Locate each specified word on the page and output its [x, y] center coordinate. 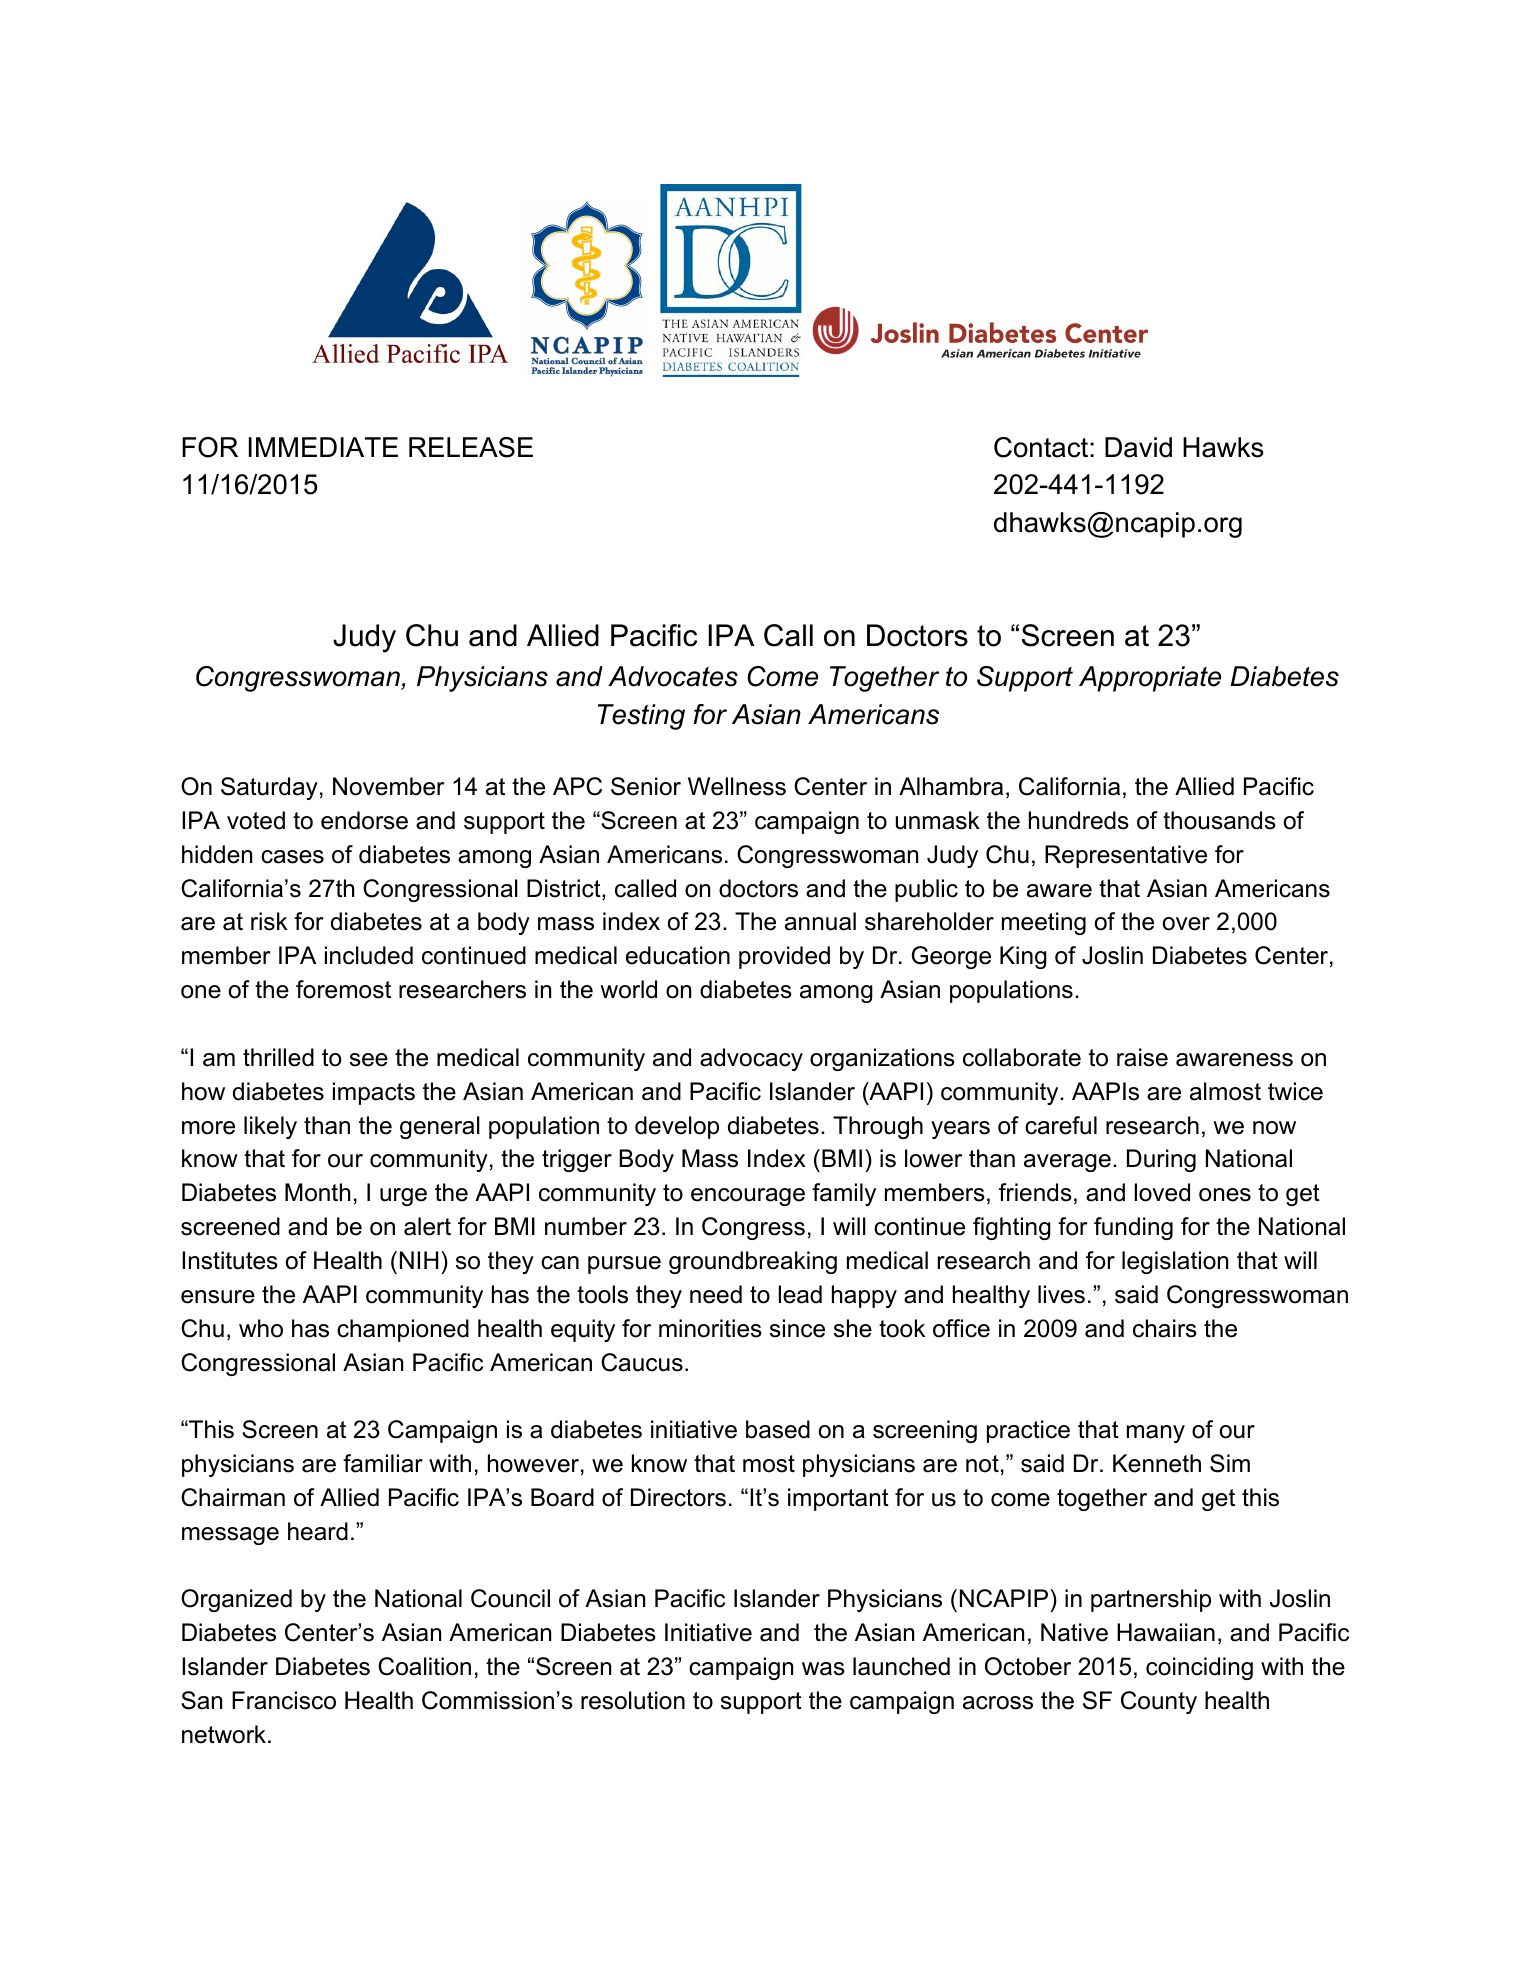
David [1138, 447]
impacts [374, 1093]
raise [1142, 1057]
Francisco [284, 1700]
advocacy [751, 1059]
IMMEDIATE [323, 447]
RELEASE [471, 447]
